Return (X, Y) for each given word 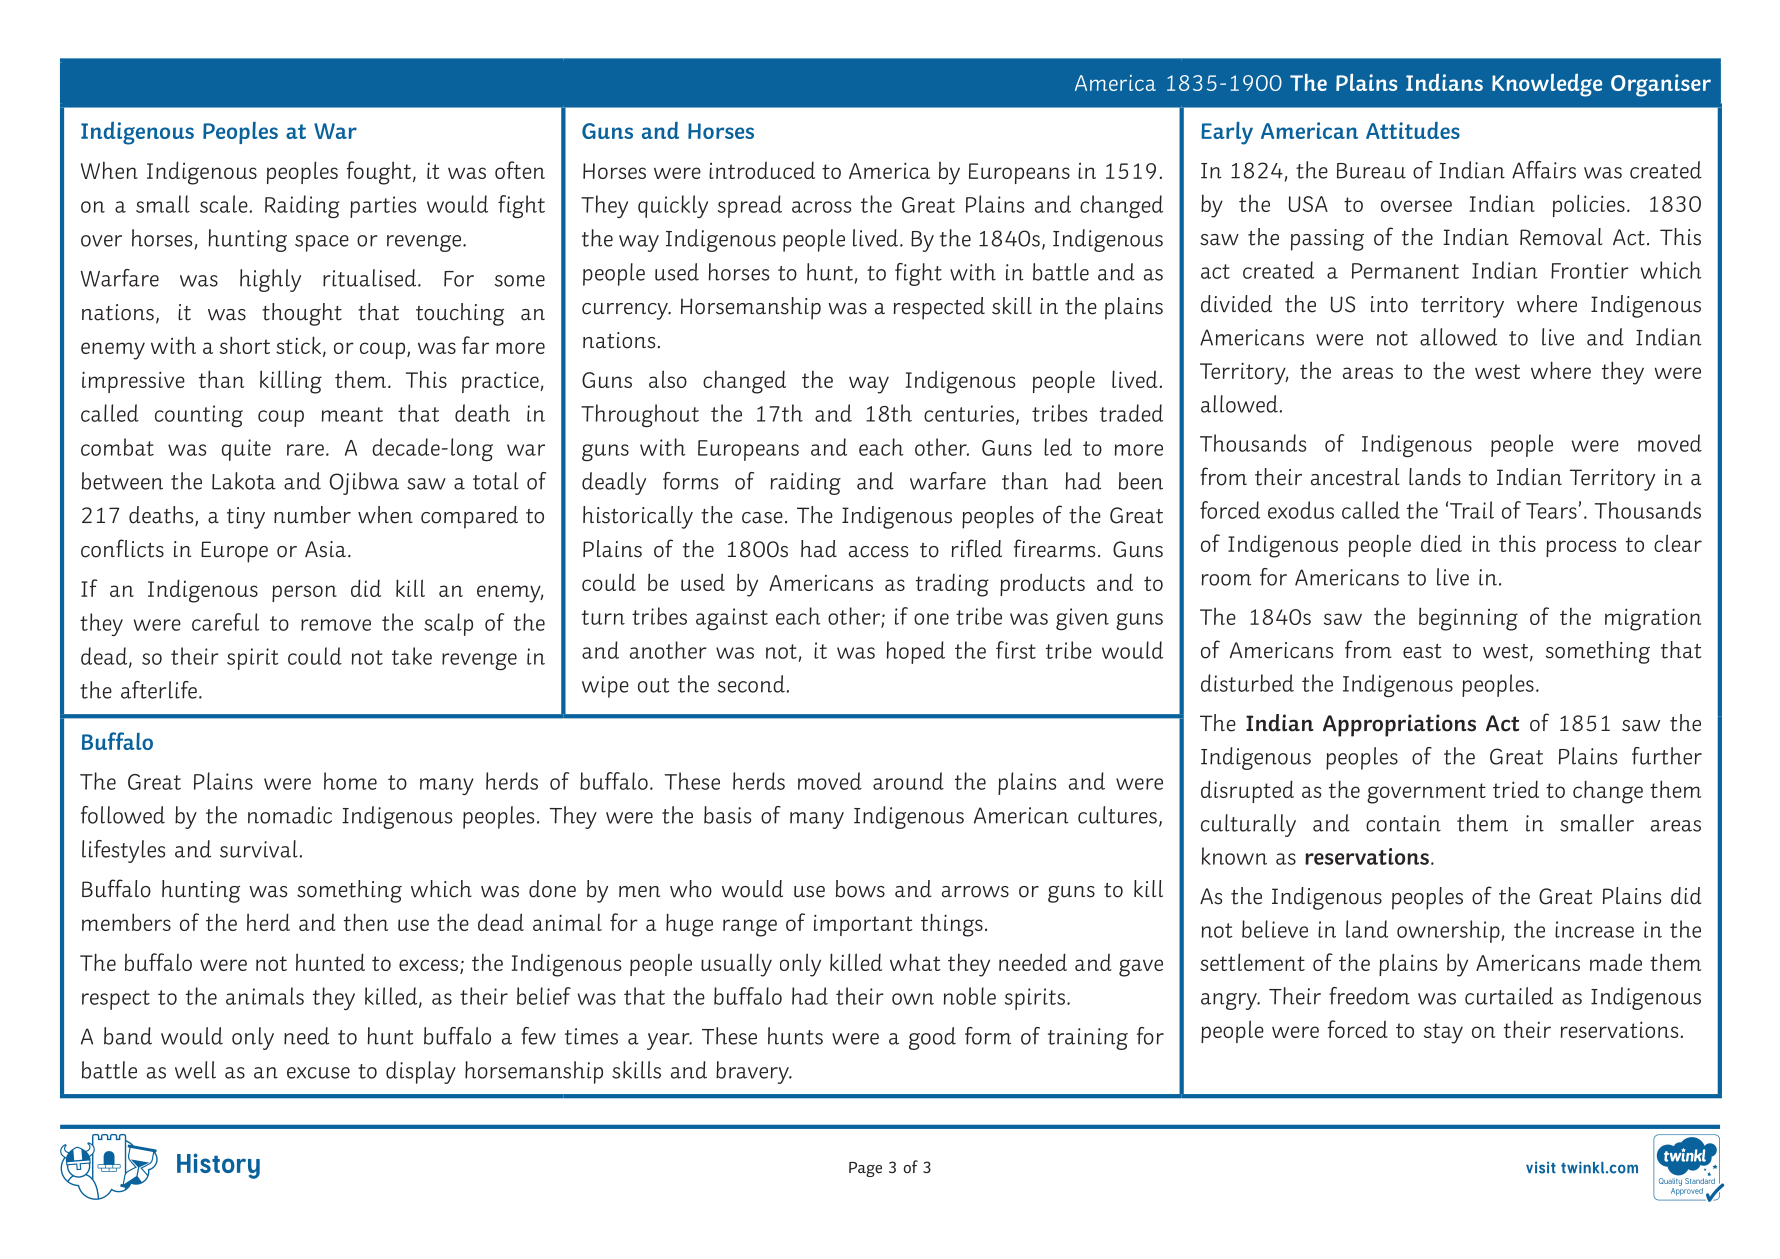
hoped (916, 652)
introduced (762, 170)
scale (224, 204)
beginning (1468, 619)
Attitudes (1413, 130)
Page (865, 1169)
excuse (318, 1073)
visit (1541, 1167)
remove (336, 625)
